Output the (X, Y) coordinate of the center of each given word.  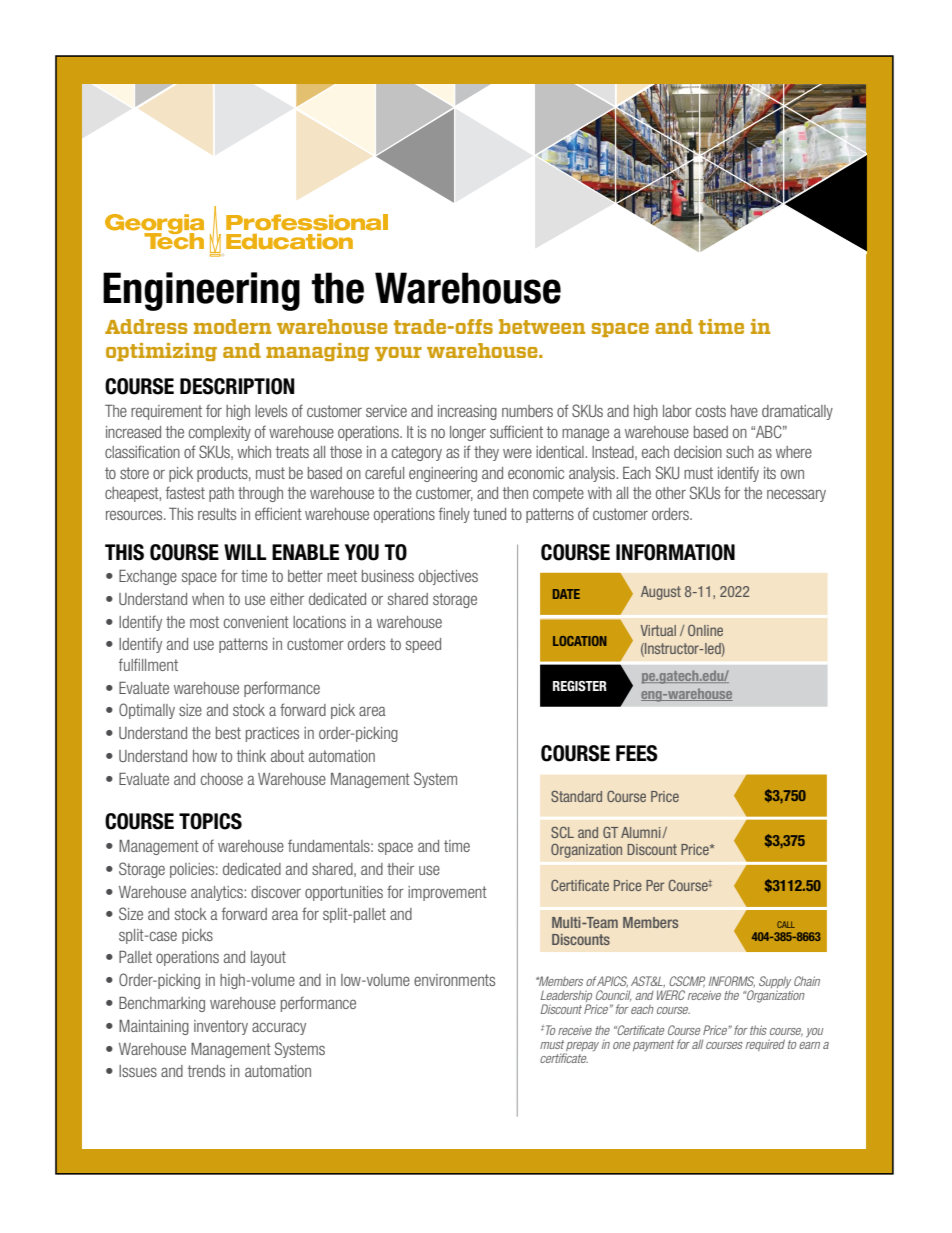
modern (232, 326)
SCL (562, 832)
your (398, 354)
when (208, 599)
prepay (582, 1047)
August (661, 593)
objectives (448, 577)
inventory (221, 1027)
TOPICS (210, 821)
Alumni (642, 832)
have (744, 411)
